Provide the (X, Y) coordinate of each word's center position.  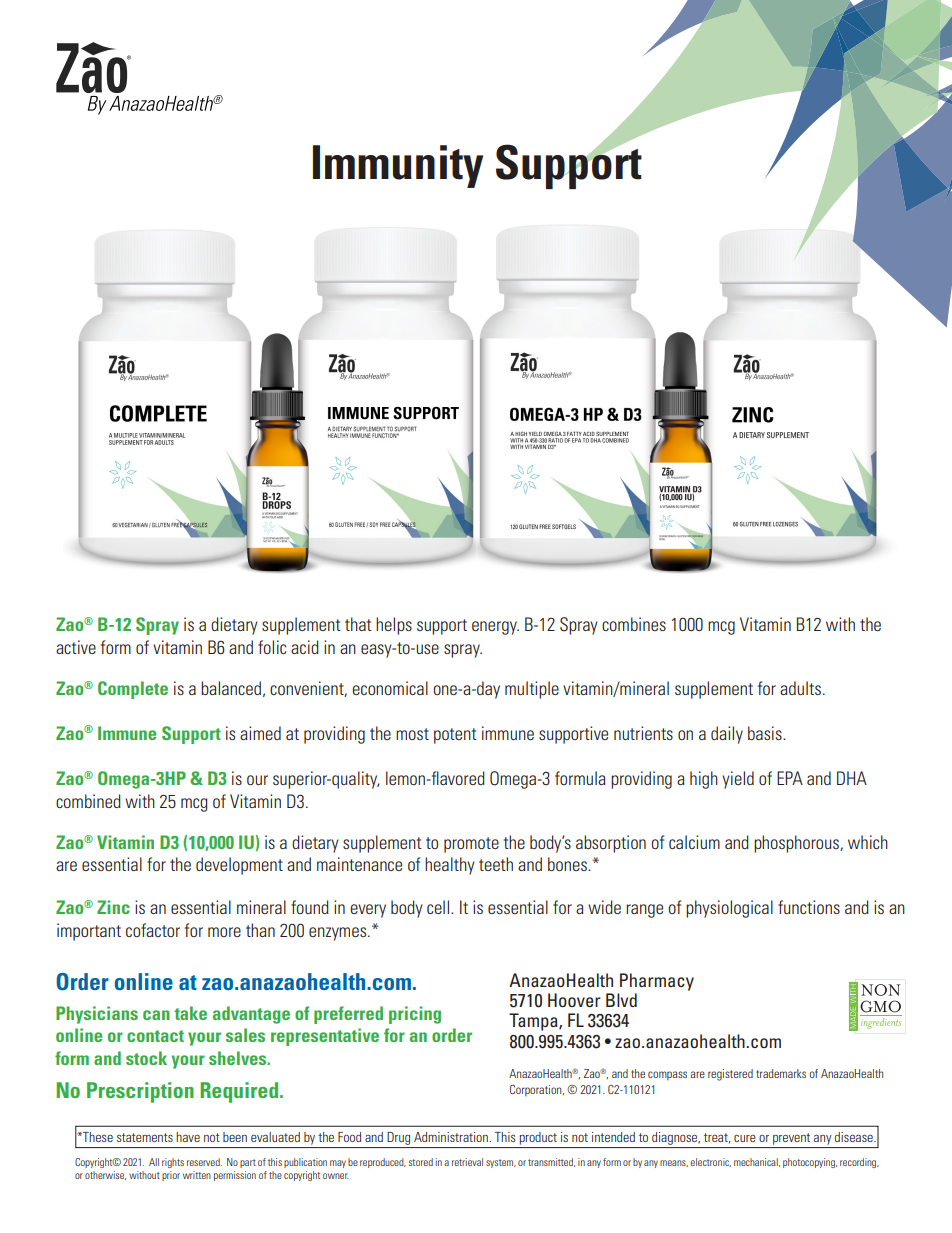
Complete (133, 690)
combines (634, 624)
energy (495, 628)
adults (800, 688)
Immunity (398, 166)
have (188, 1137)
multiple (532, 690)
